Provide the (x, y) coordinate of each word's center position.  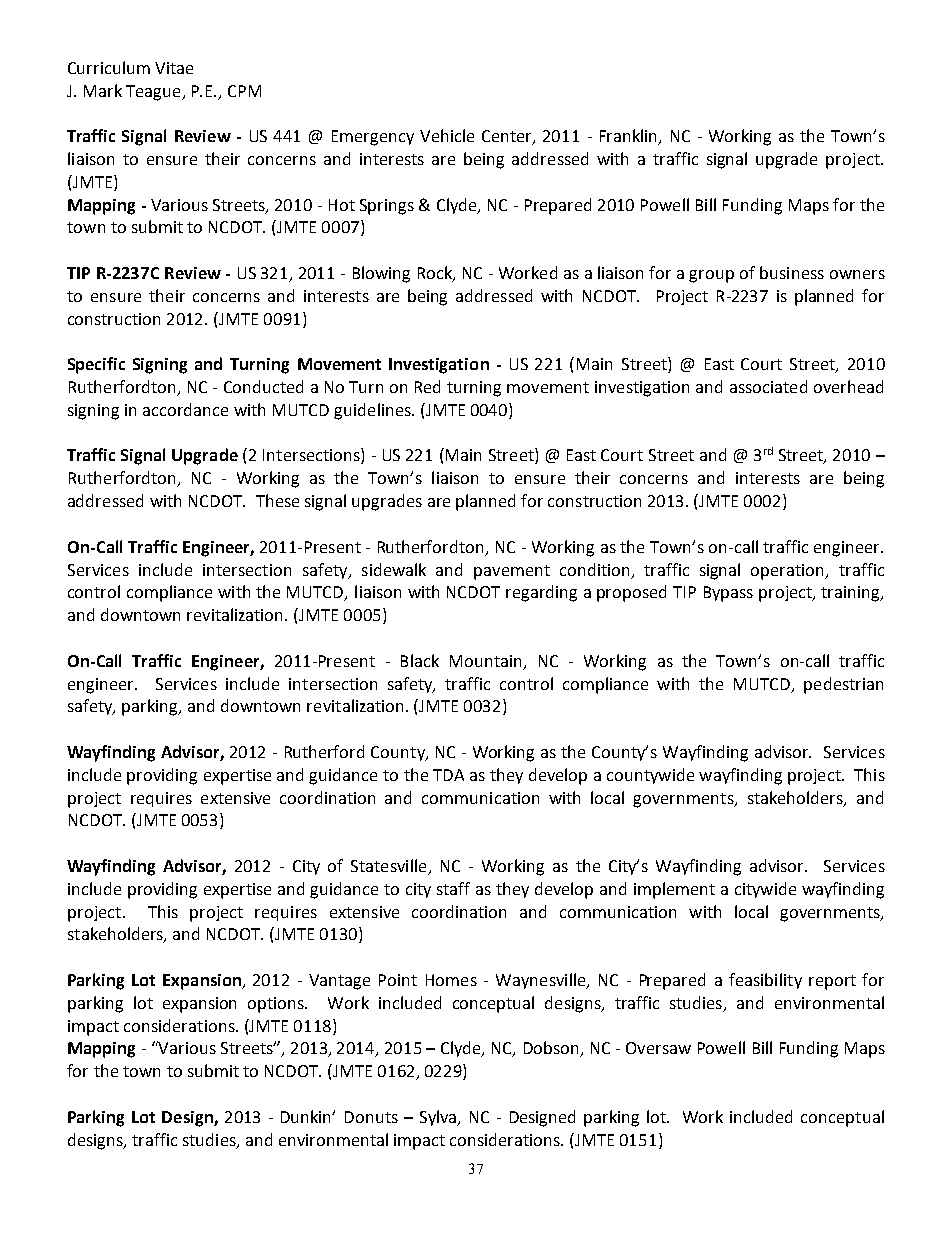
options (277, 1005)
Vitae (174, 68)
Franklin (630, 137)
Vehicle (447, 135)
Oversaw (658, 1048)
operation (789, 572)
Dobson (552, 1049)
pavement (512, 572)
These (277, 500)
